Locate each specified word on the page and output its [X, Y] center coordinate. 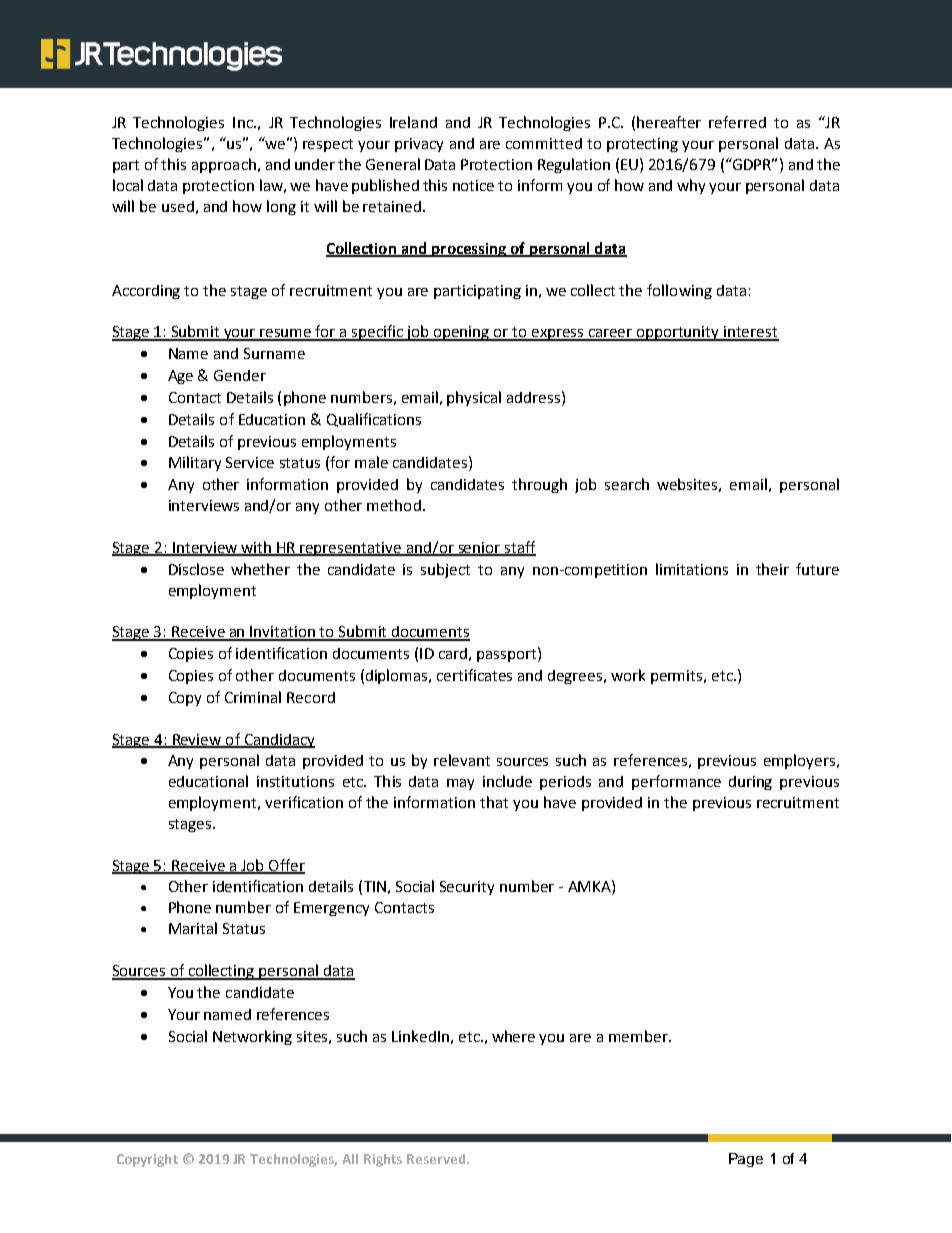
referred [737, 122]
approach [224, 165]
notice [473, 185]
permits [678, 677]
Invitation [283, 633]
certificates [474, 675]
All [350, 1159]
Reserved [436, 1159]
